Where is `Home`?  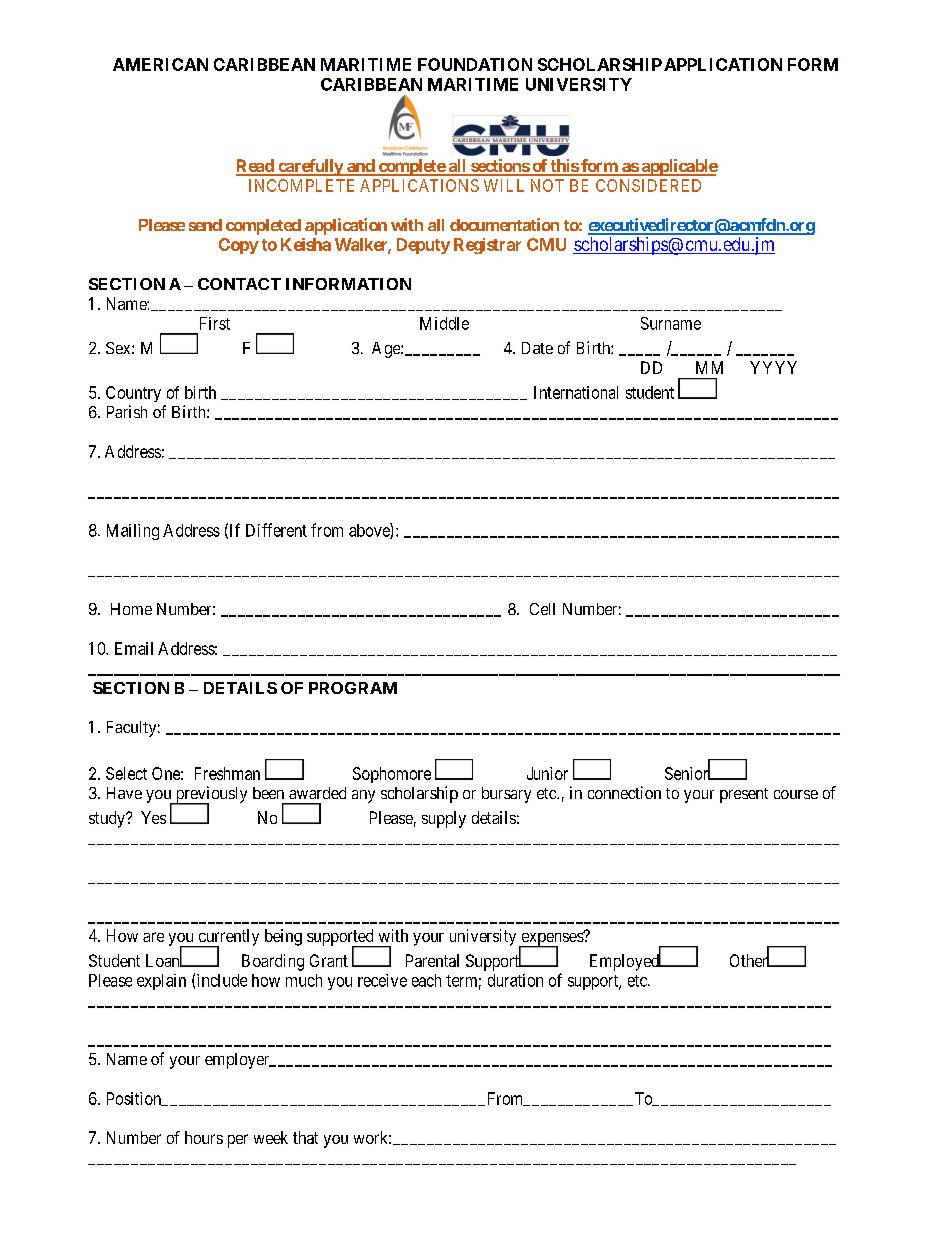 Home is located at coordinates (131, 609).
